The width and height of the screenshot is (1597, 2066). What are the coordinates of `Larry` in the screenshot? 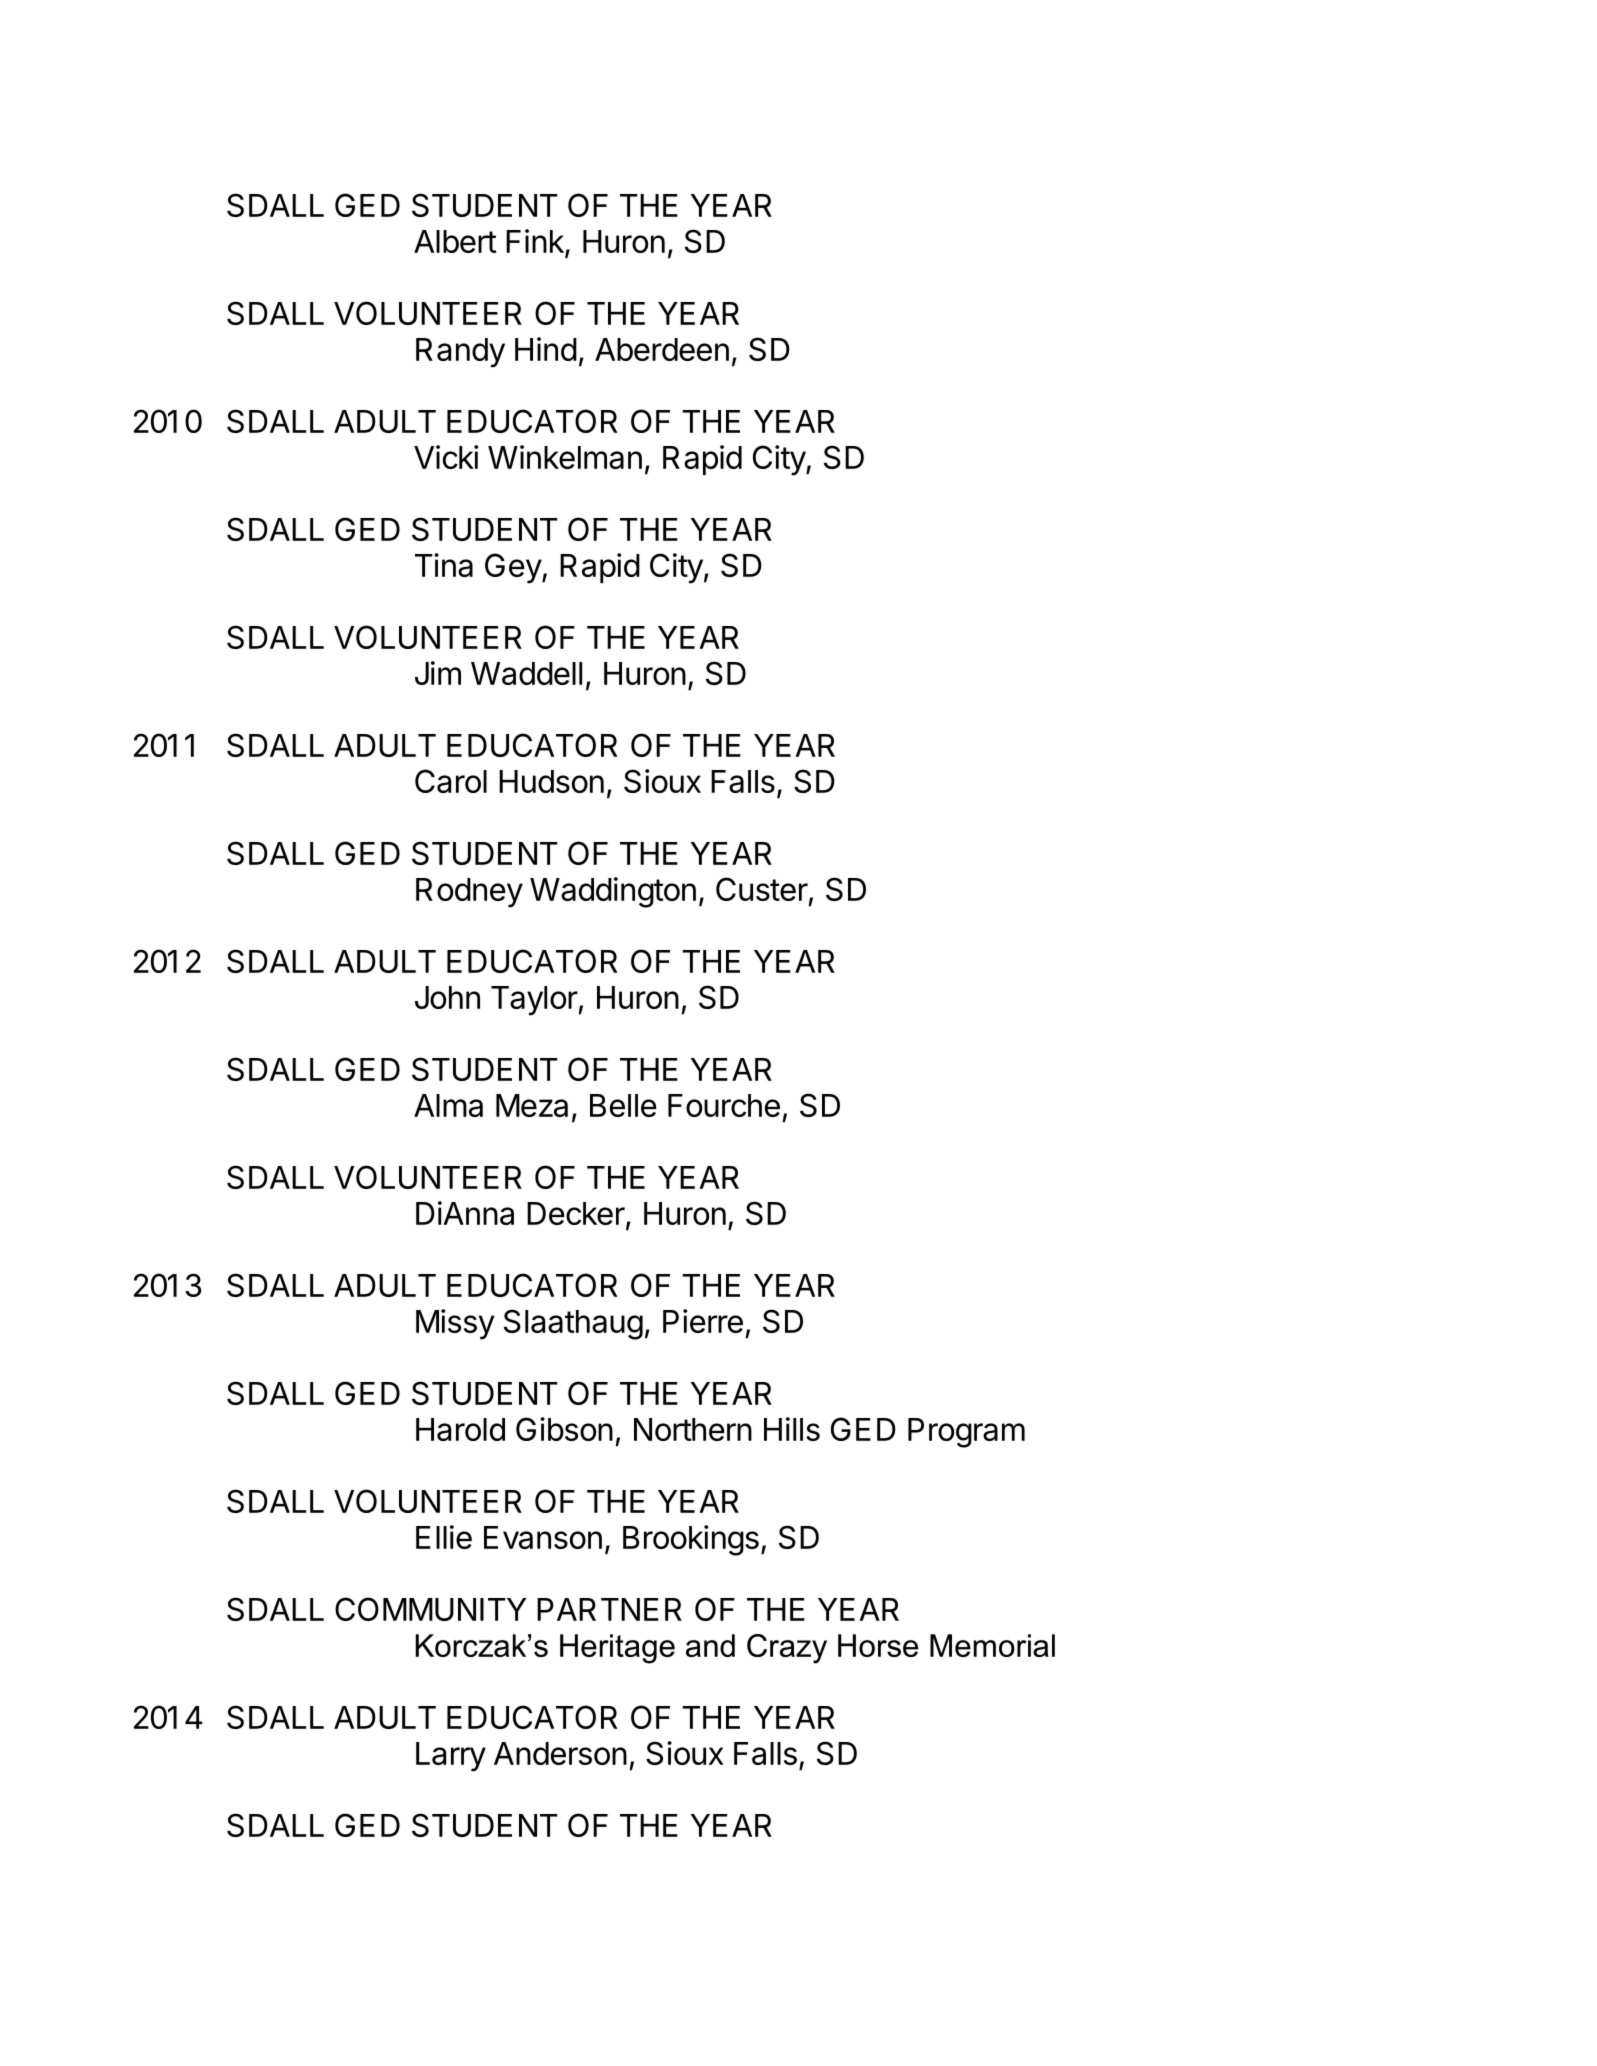 It's located at (451, 1757).
